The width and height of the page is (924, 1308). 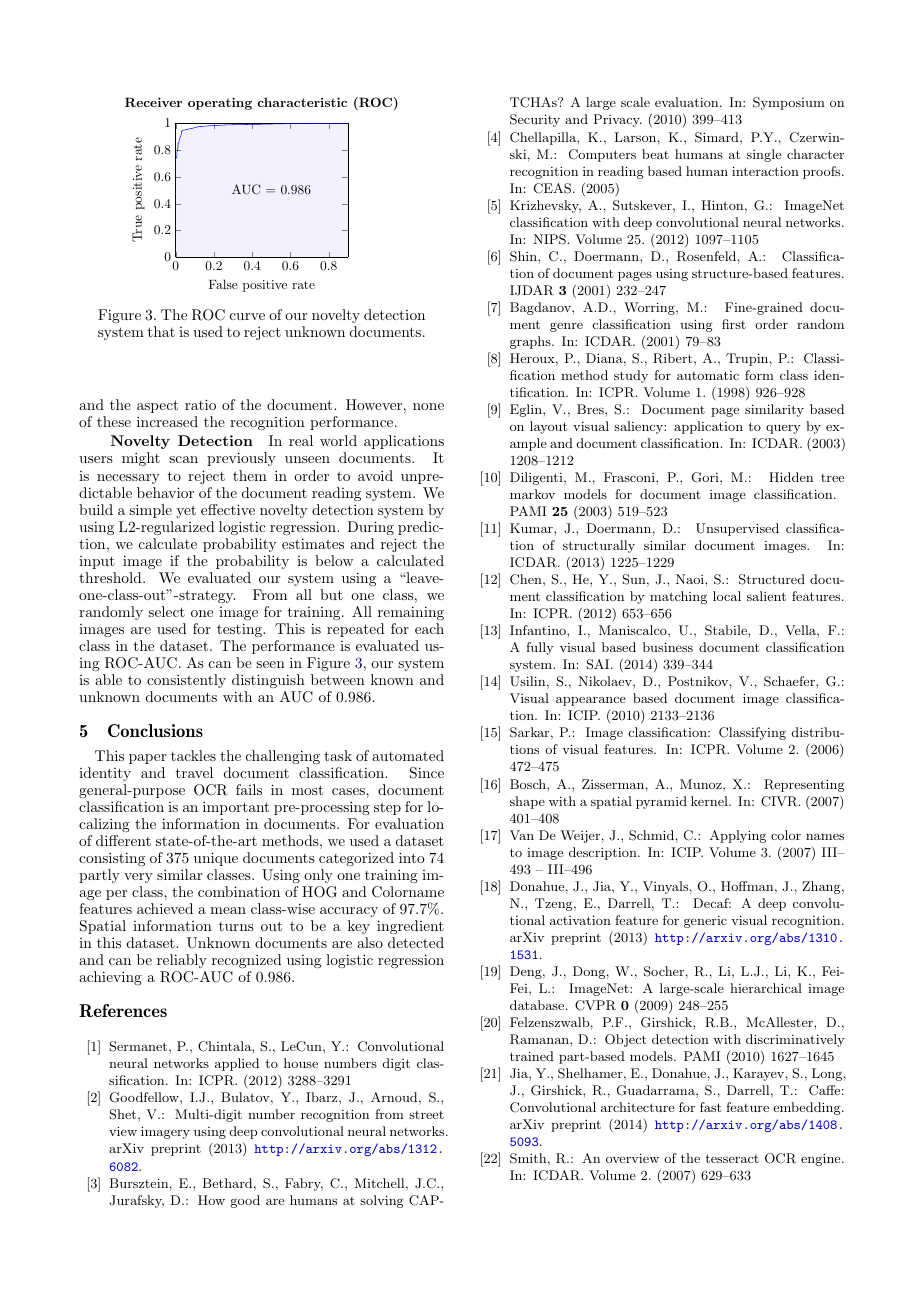 I want to click on solving, so click(x=382, y=1201).
